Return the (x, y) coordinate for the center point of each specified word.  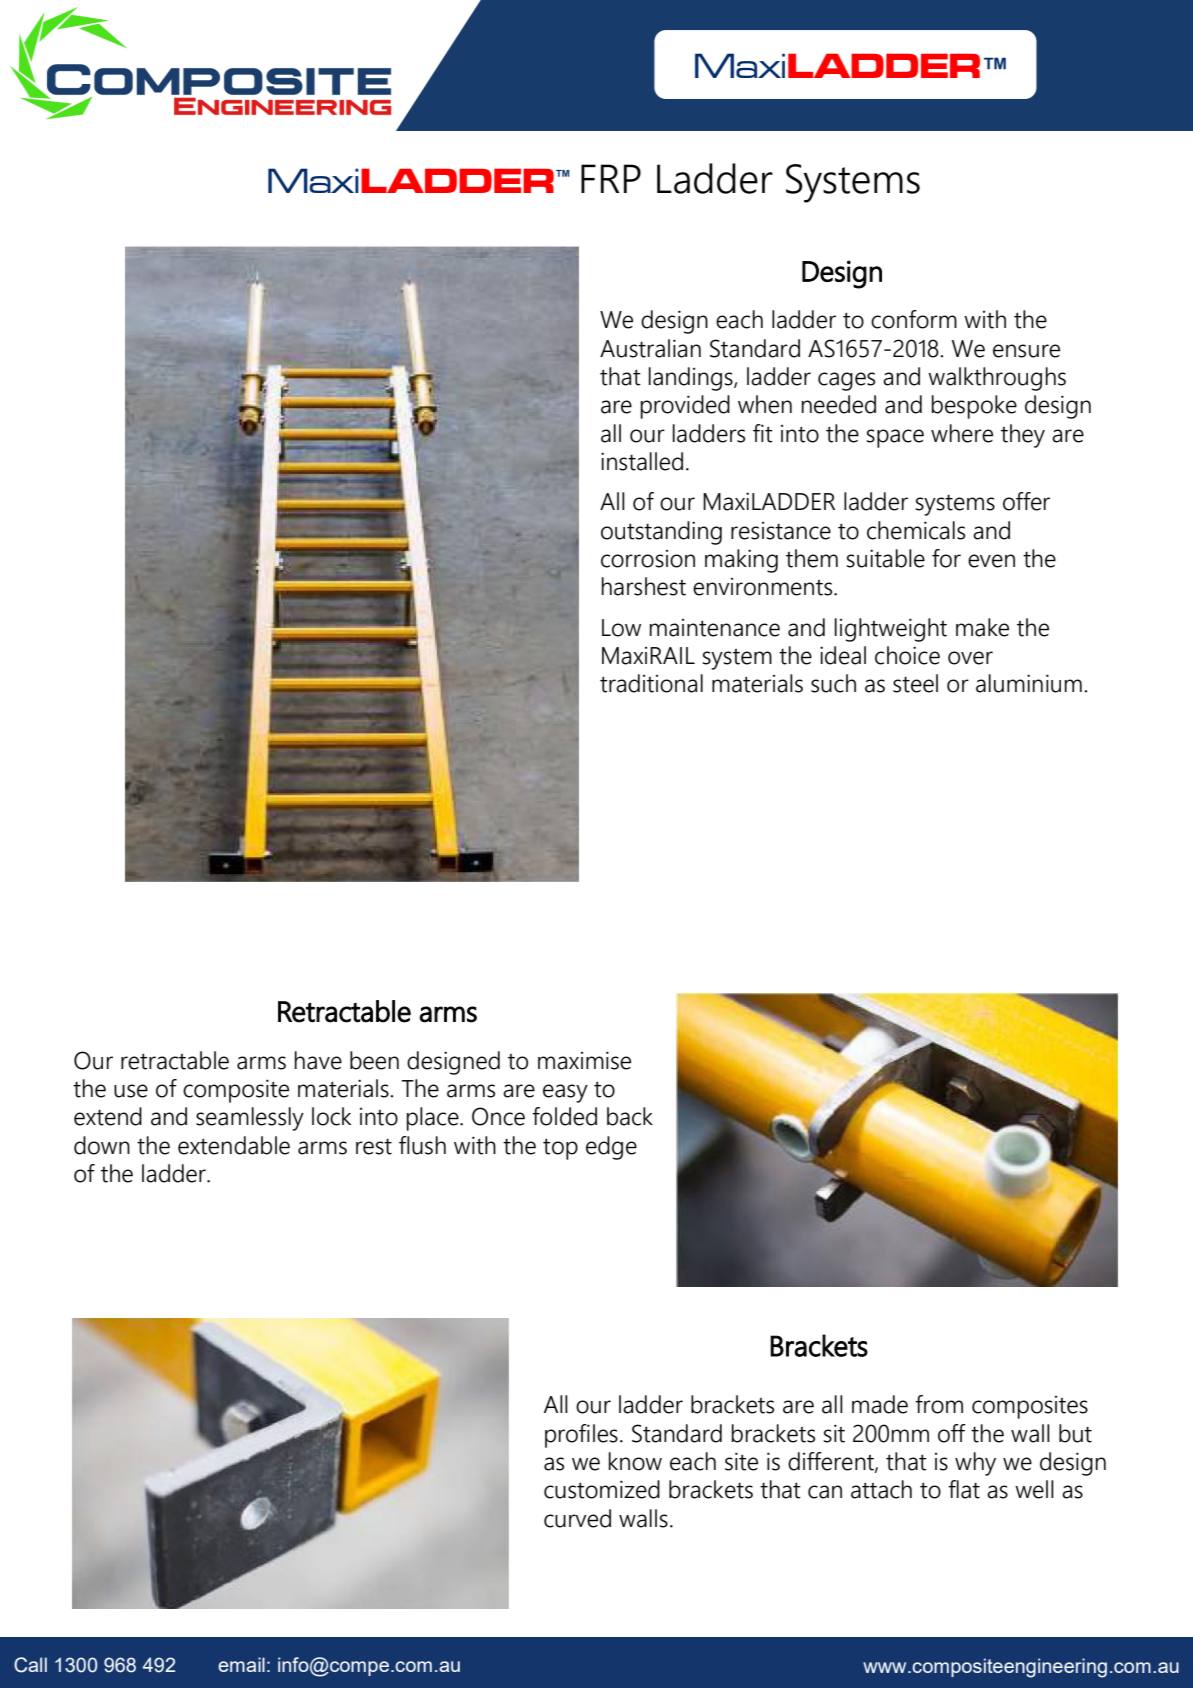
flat (964, 1489)
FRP (611, 178)
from (939, 1404)
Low (621, 628)
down (102, 1145)
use (131, 1091)
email (241, 1664)
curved (577, 1518)
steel (915, 683)
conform (914, 319)
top (560, 1149)
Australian (650, 348)
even (991, 561)
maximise (584, 1060)
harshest (644, 586)
